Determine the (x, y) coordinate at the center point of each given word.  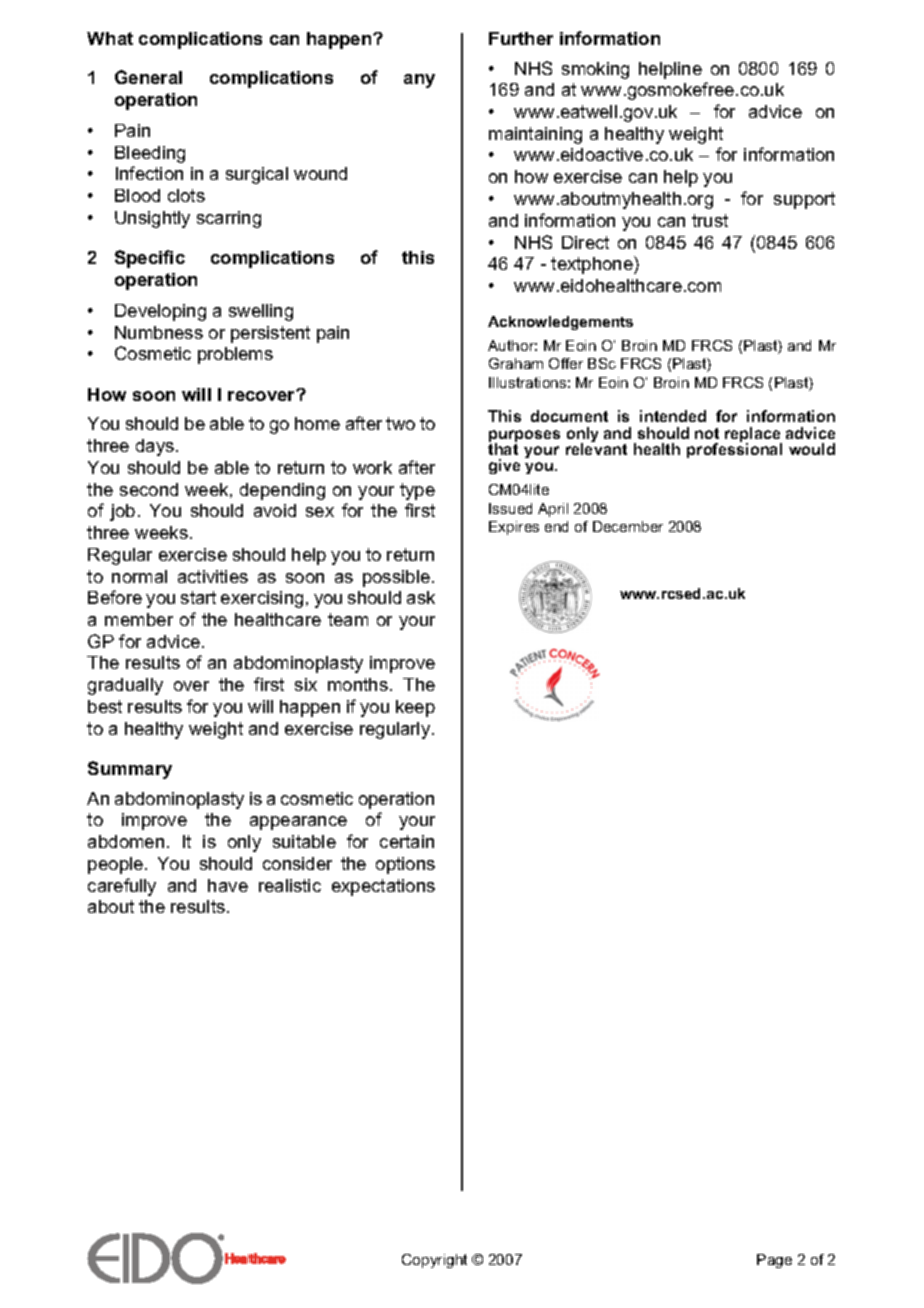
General (148, 77)
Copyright (434, 1261)
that (503, 449)
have (228, 885)
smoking (595, 70)
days (156, 447)
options (405, 865)
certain (407, 841)
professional (734, 449)
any (419, 81)
